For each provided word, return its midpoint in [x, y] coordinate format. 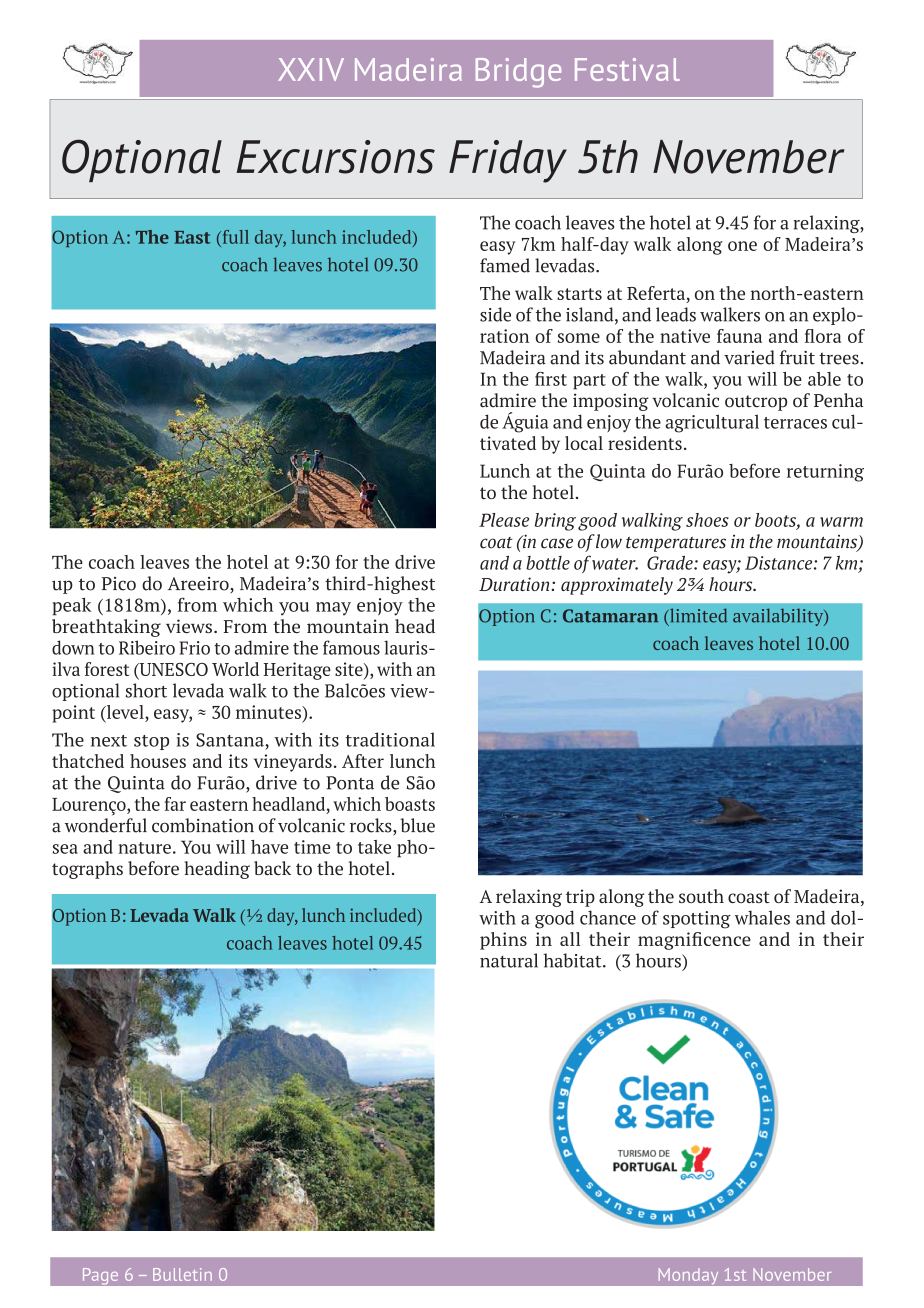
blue [417, 825]
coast [749, 897]
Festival [627, 69]
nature [144, 848]
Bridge [518, 73]
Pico [119, 584]
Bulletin [182, 1274]
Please [504, 520]
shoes [707, 520]
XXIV [311, 69]
